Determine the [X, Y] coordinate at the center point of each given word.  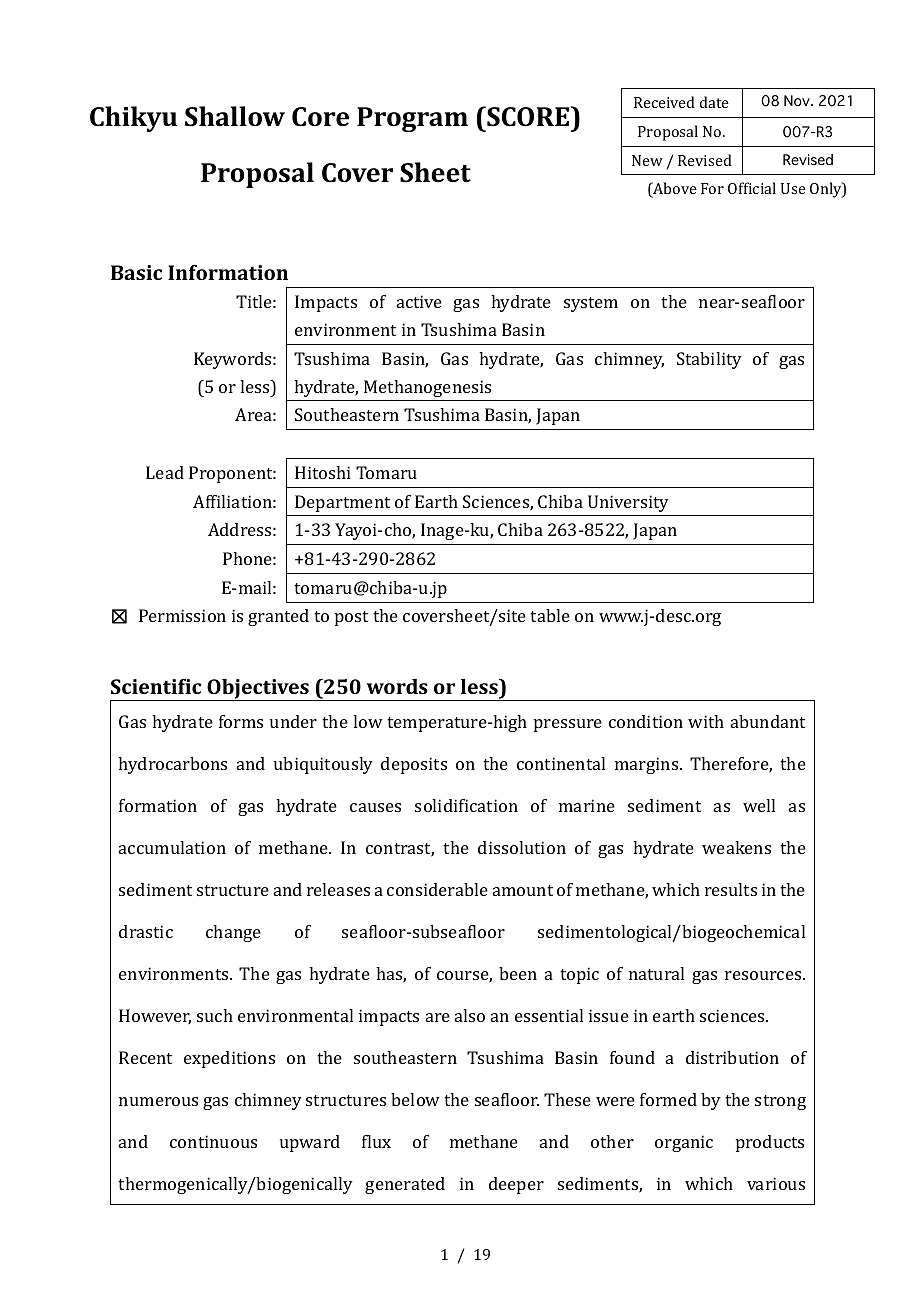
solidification [466, 805]
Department [342, 503]
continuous [213, 1141]
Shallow [235, 116]
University [628, 503]
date [714, 102]
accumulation [172, 847]
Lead [165, 472]
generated [405, 1185]
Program [412, 119]
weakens [736, 847]
